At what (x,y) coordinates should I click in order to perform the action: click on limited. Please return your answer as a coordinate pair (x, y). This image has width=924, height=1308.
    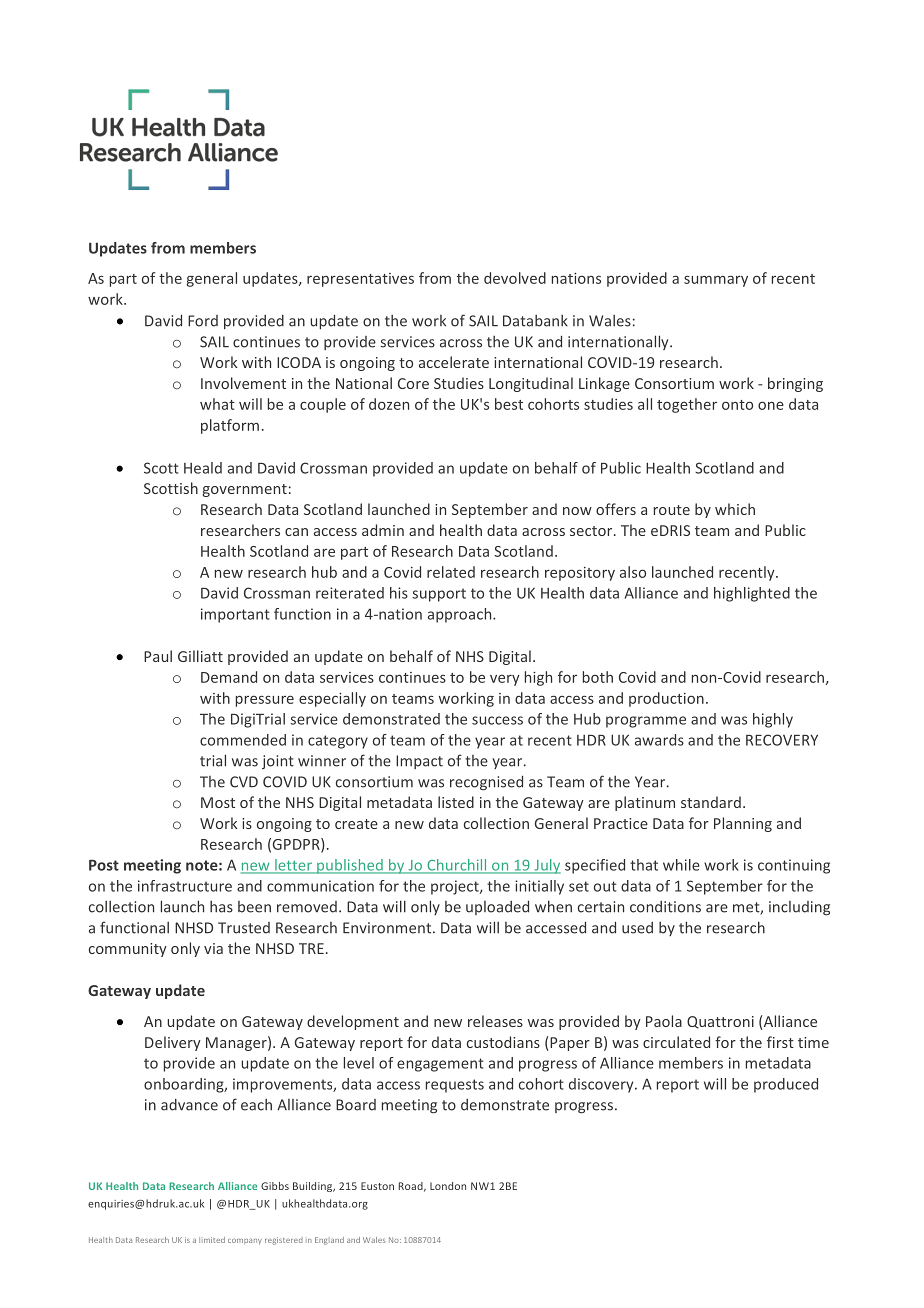
    Looking at the image, I should click on (212, 1240).
